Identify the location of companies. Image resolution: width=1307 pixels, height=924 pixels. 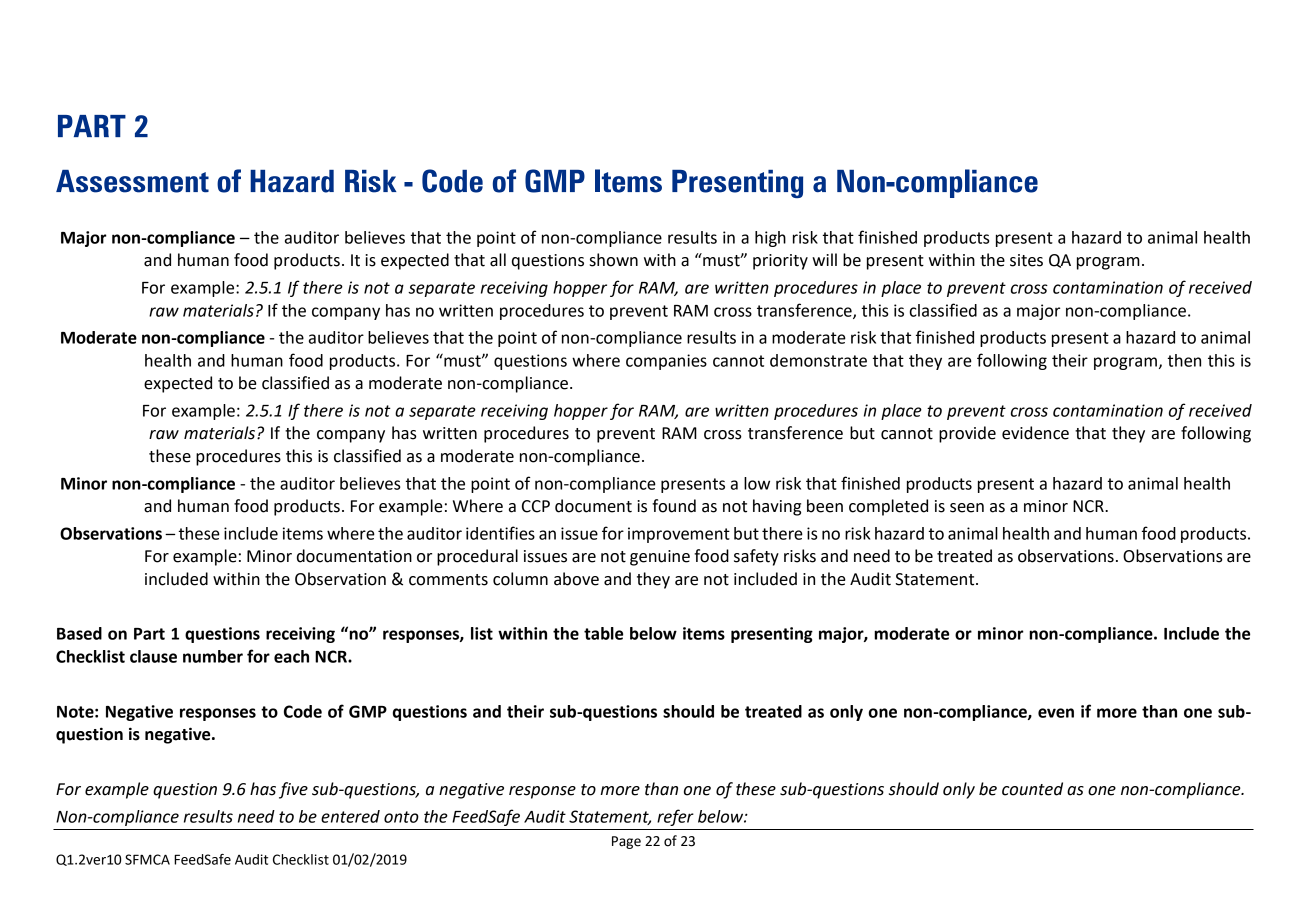
(666, 362).
